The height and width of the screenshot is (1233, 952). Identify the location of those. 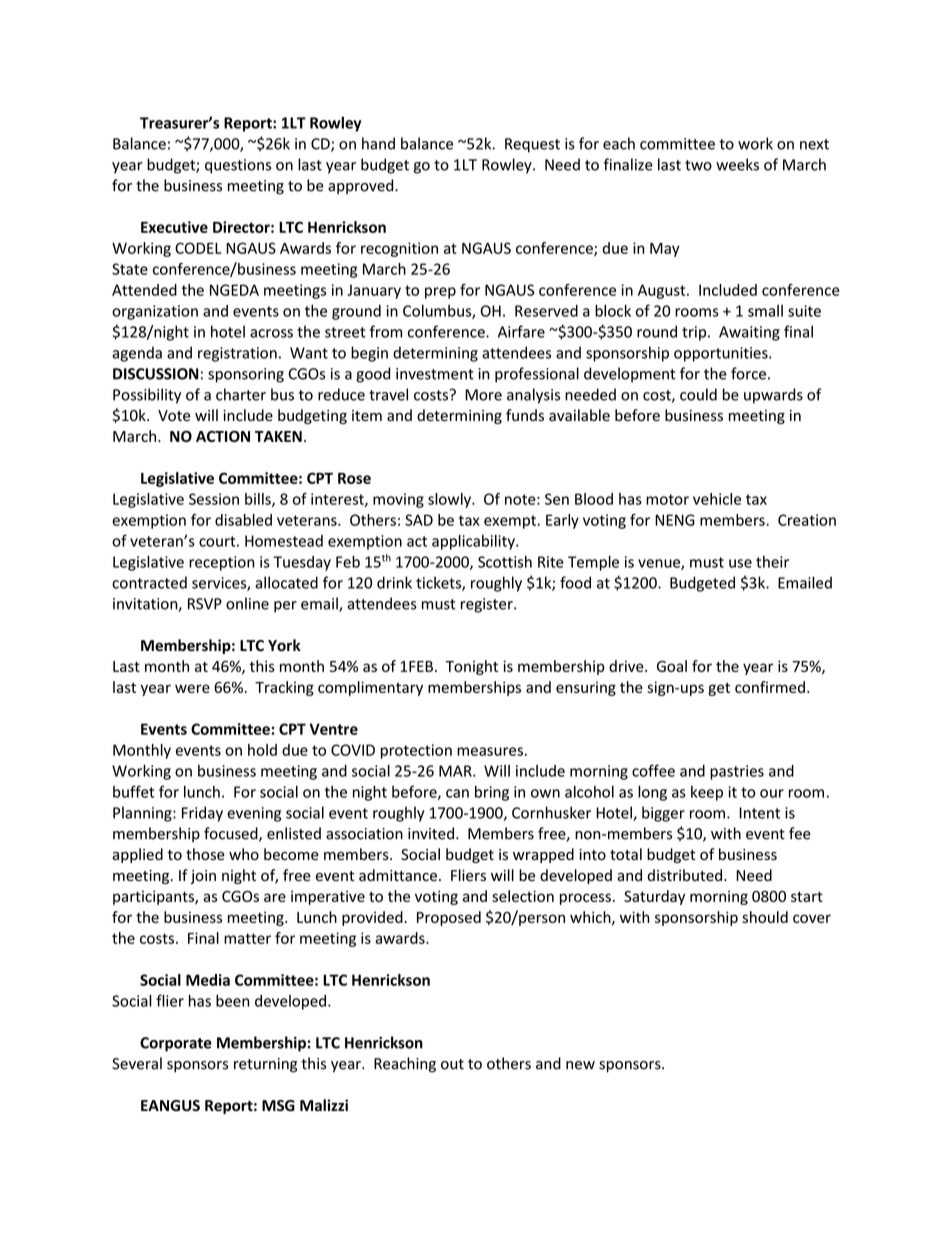
(205, 854).
